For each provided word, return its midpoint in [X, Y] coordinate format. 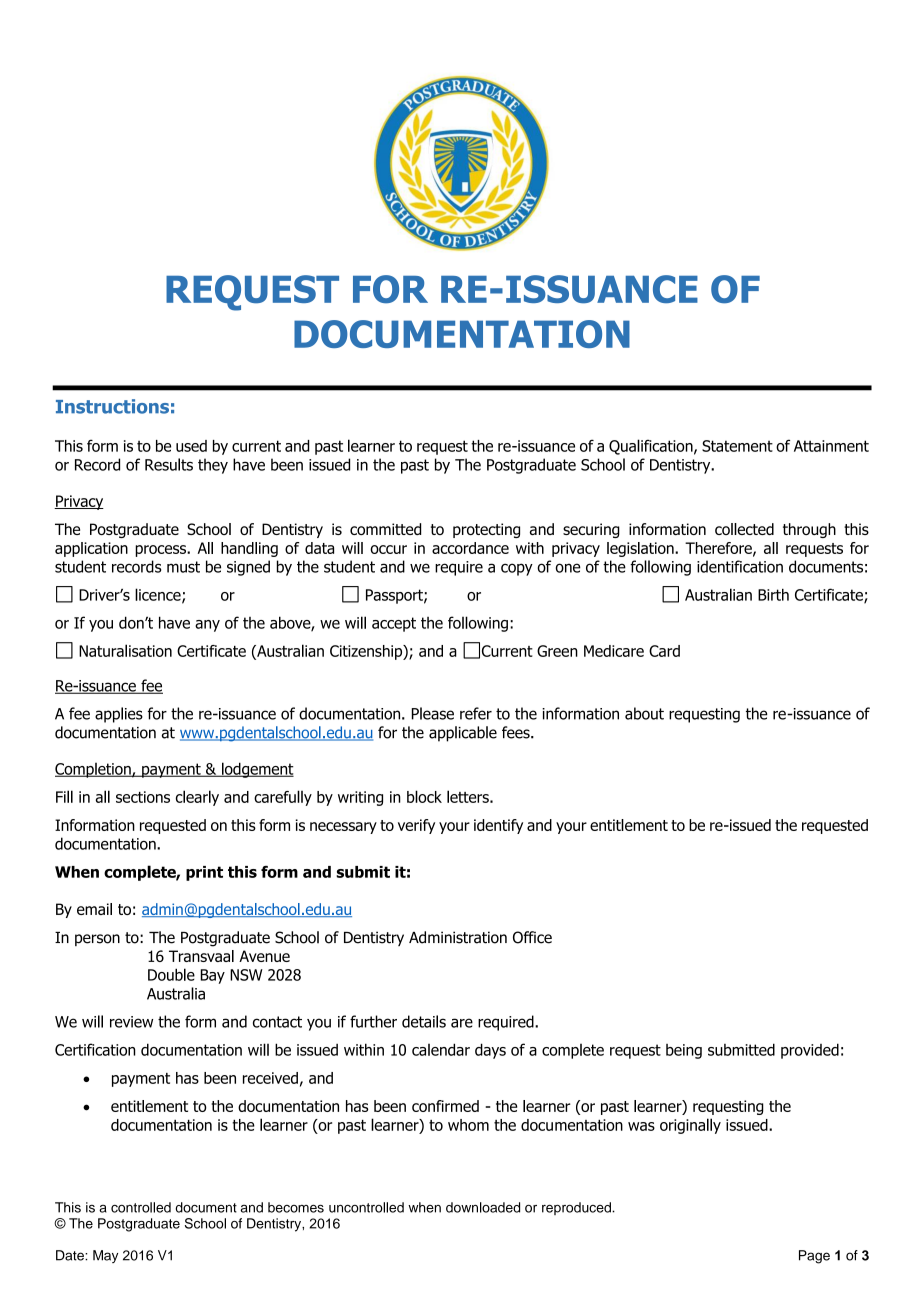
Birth [773, 595]
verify [416, 826]
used [191, 446]
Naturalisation [125, 650]
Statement [737, 446]
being [684, 1051]
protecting [486, 530]
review [131, 1022]
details [424, 1021]
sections [143, 797]
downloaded [483, 1207]
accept [394, 624]
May [105, 1256]
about [644, 713]
